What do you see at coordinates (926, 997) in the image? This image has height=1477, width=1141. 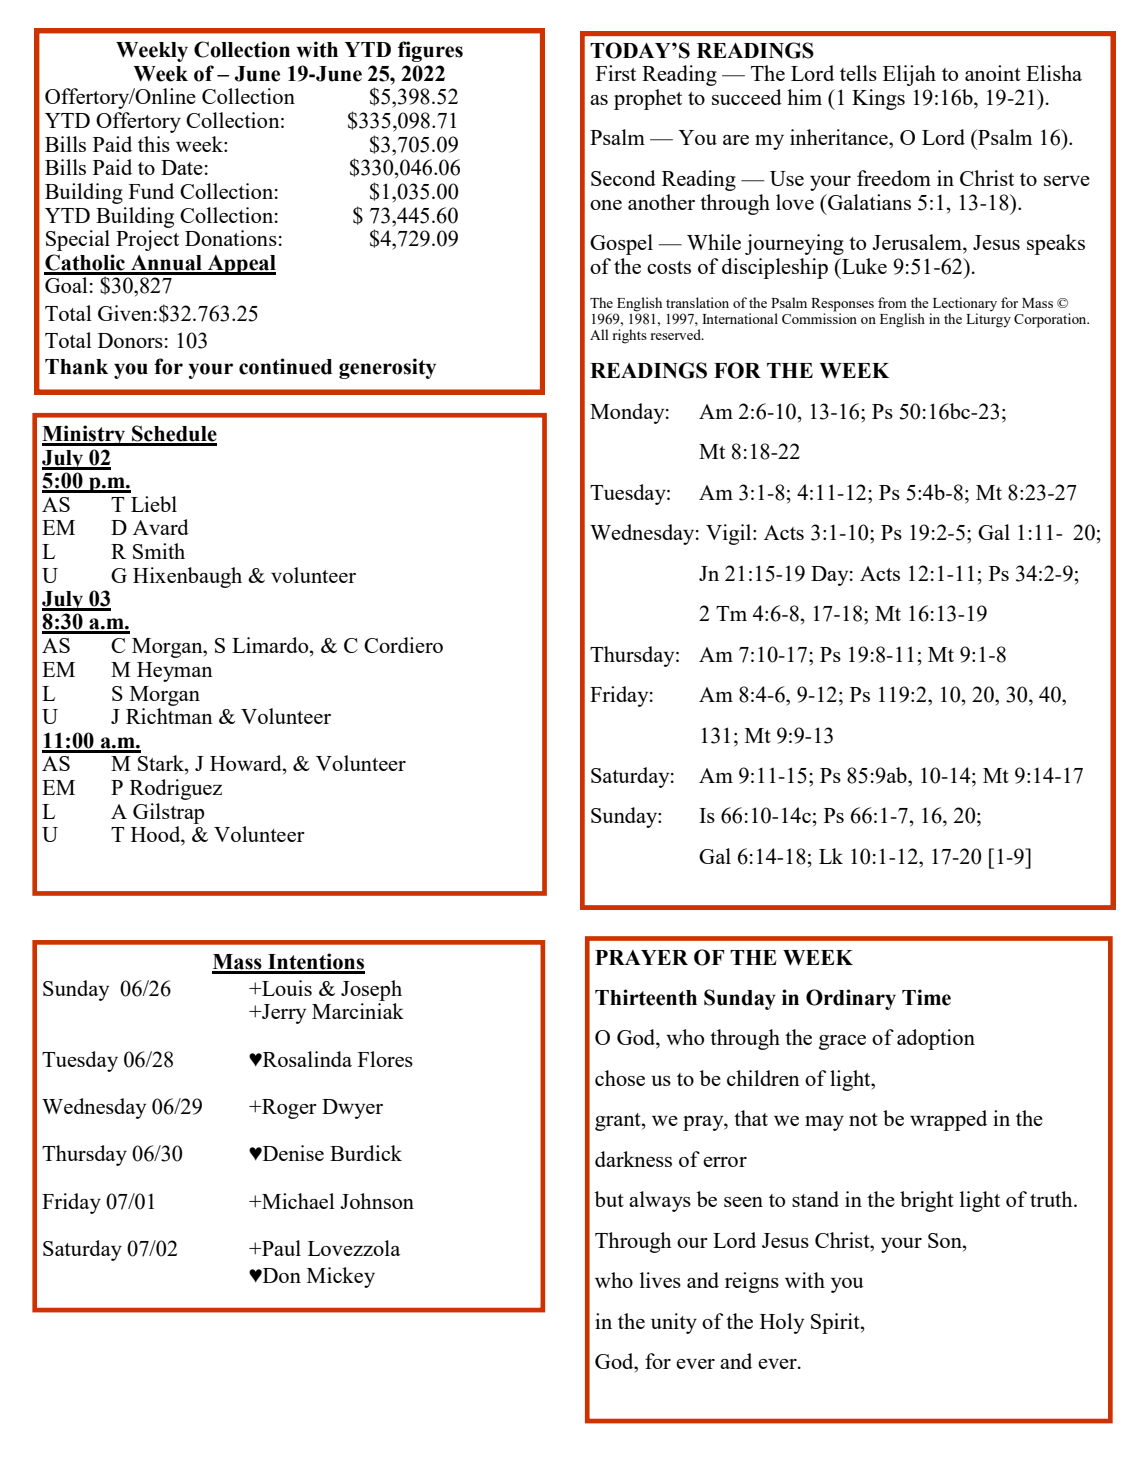 I see `Time` at bounding box center [926, 997].
